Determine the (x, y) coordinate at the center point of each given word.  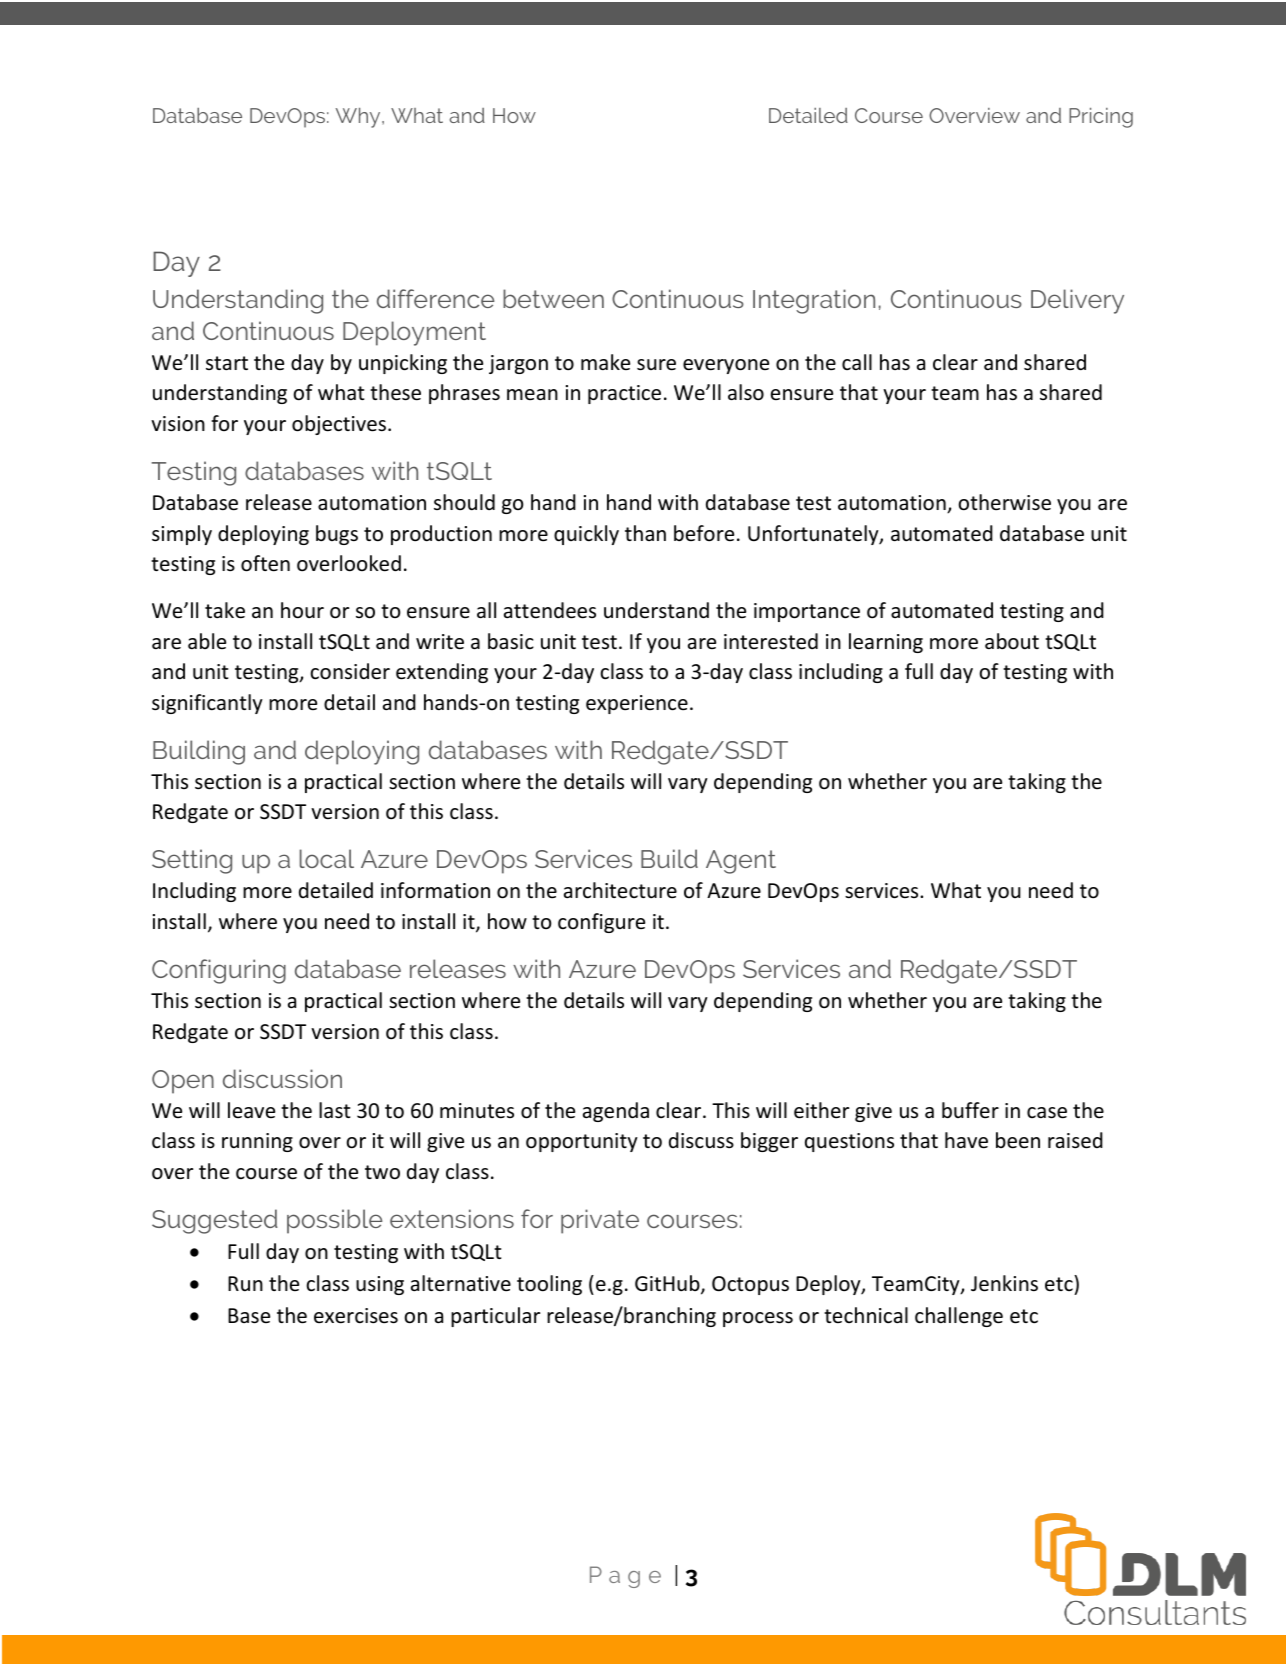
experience (637, 704)
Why (359, 118)
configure (601, 923)
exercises (356, 1316)
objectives (340, 425)
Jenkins (1004, 1283)
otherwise (1004, 502)
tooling (549, 1285)
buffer (970, 1110)
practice (624, 394)
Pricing (1101, 118)
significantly (207, 704)
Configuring (219, 971)
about (1012, 641)
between (553, 298)
